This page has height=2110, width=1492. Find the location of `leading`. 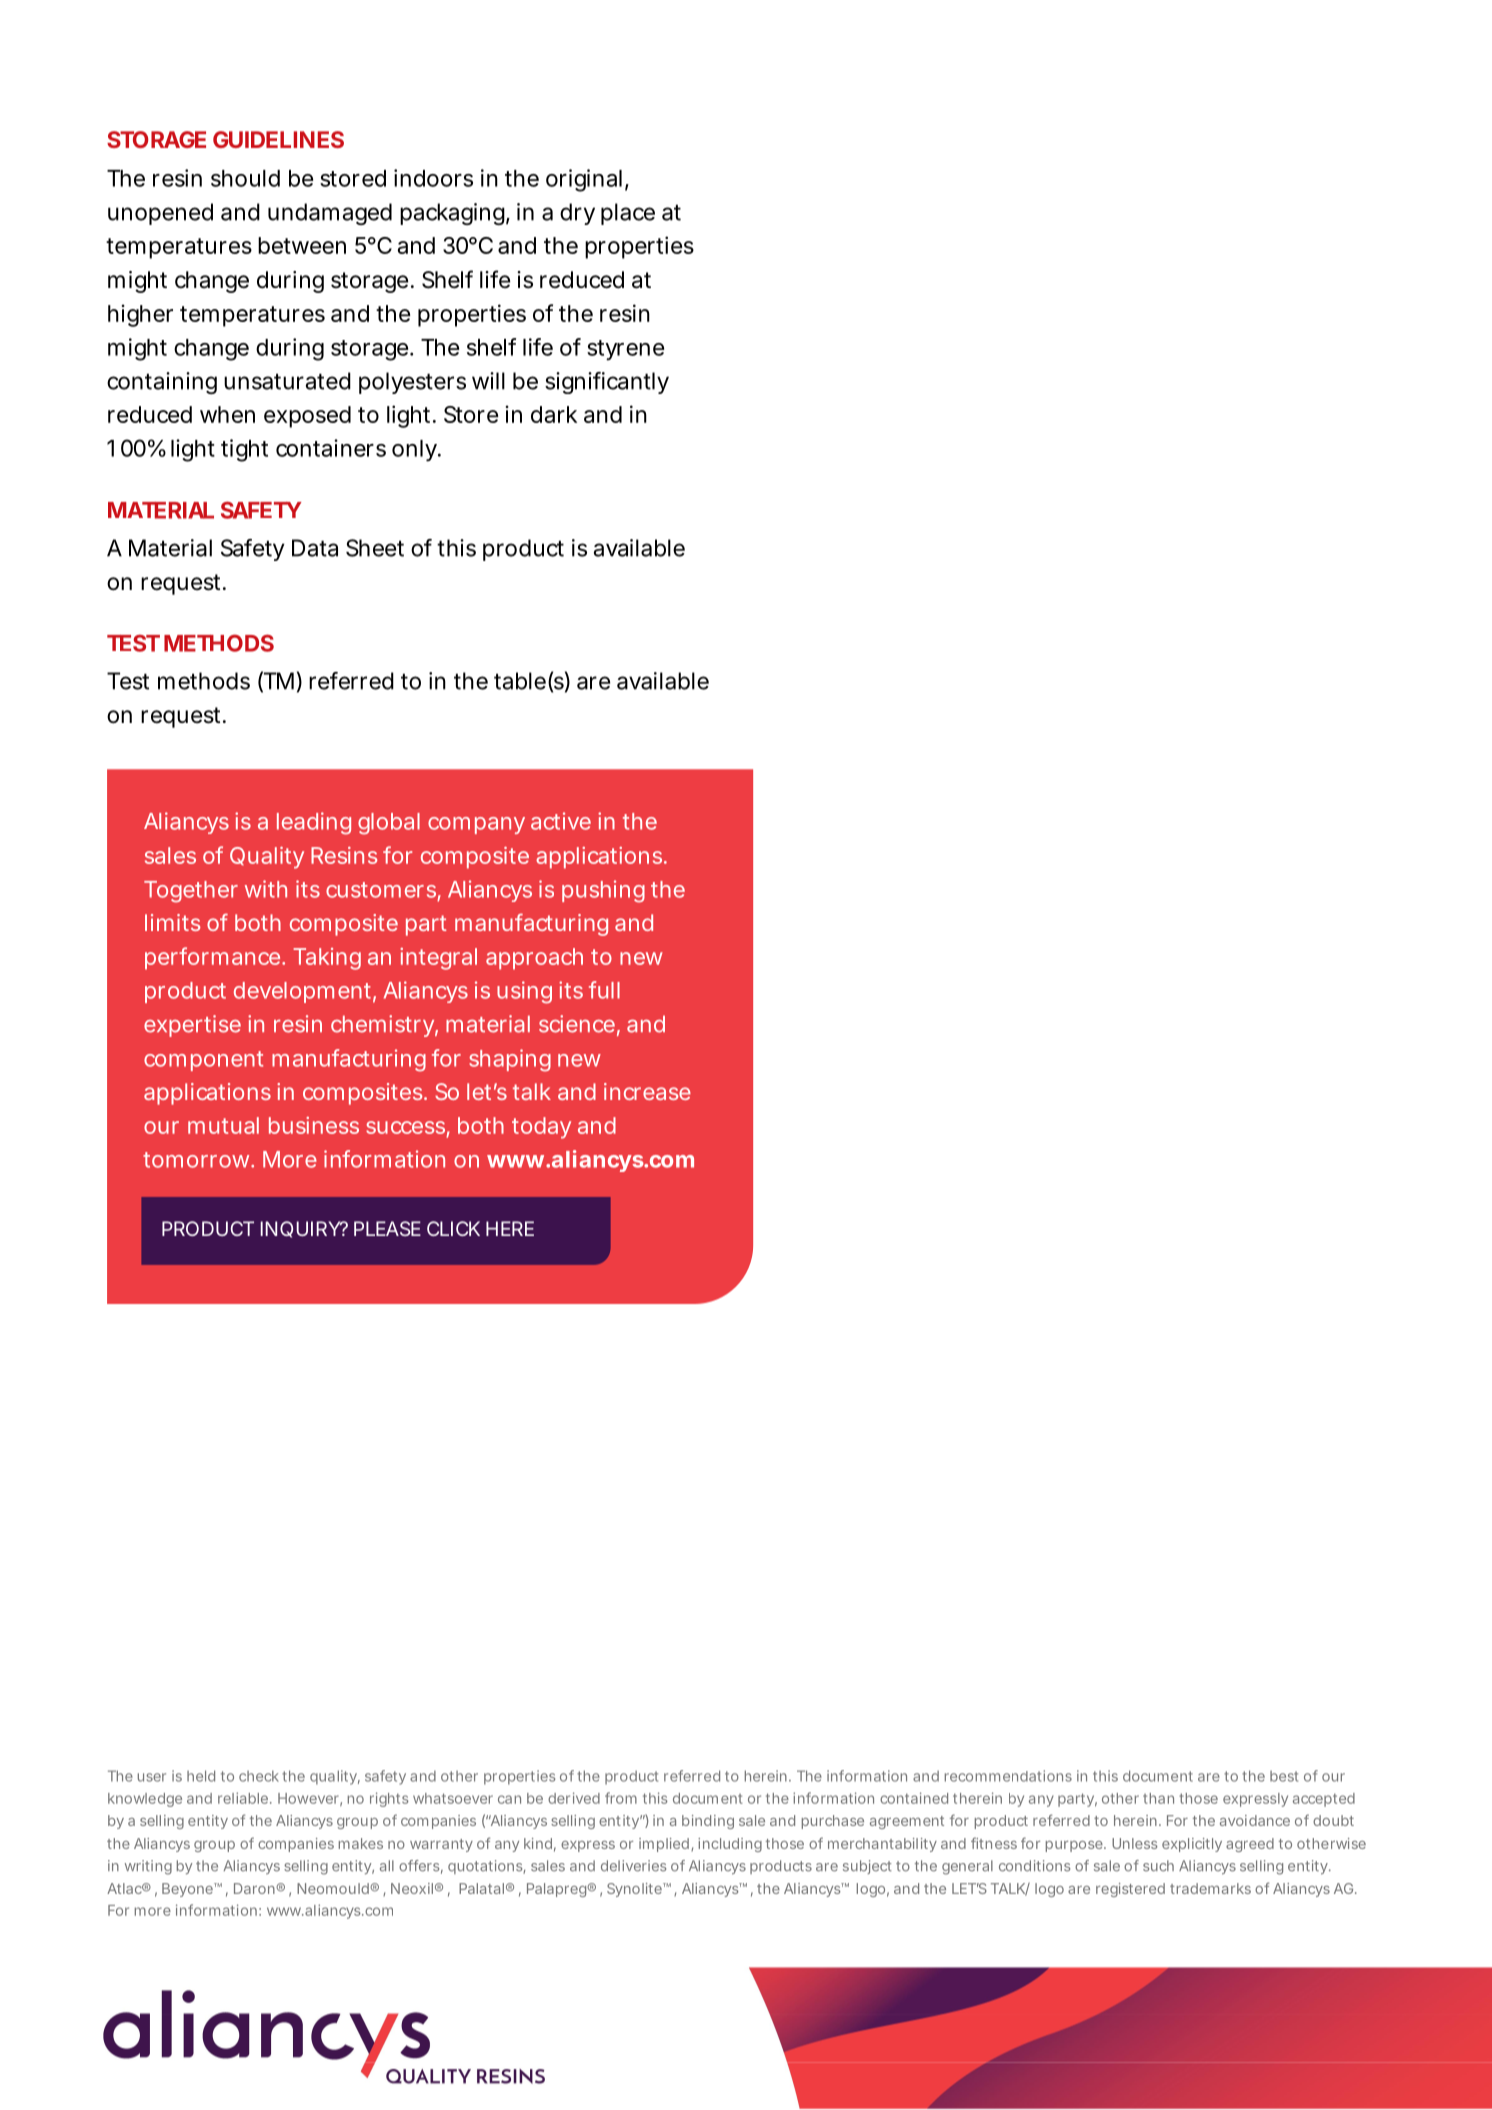

leading is located at coordinates (314, 823).
